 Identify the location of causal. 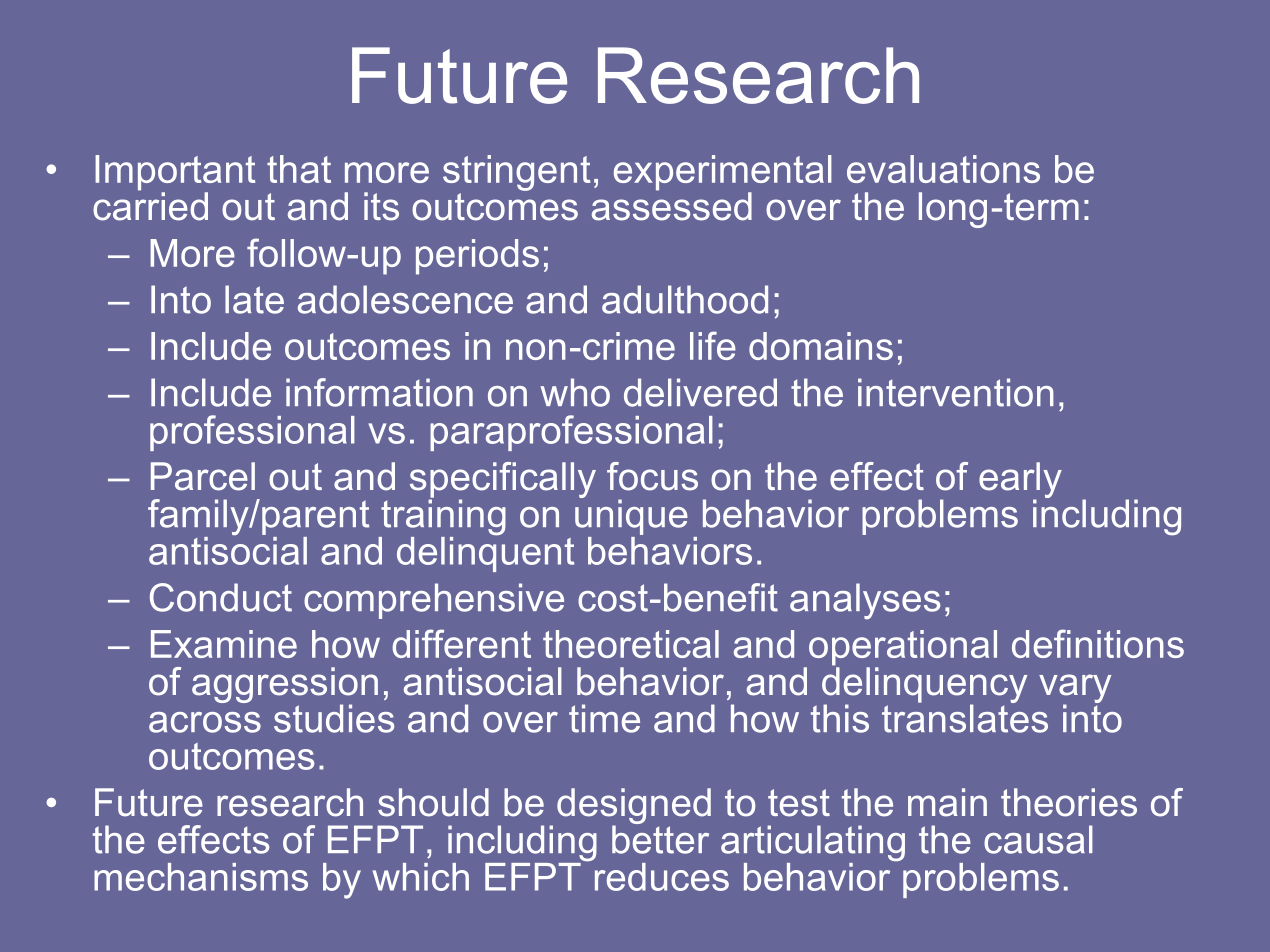
(1038, 839).
